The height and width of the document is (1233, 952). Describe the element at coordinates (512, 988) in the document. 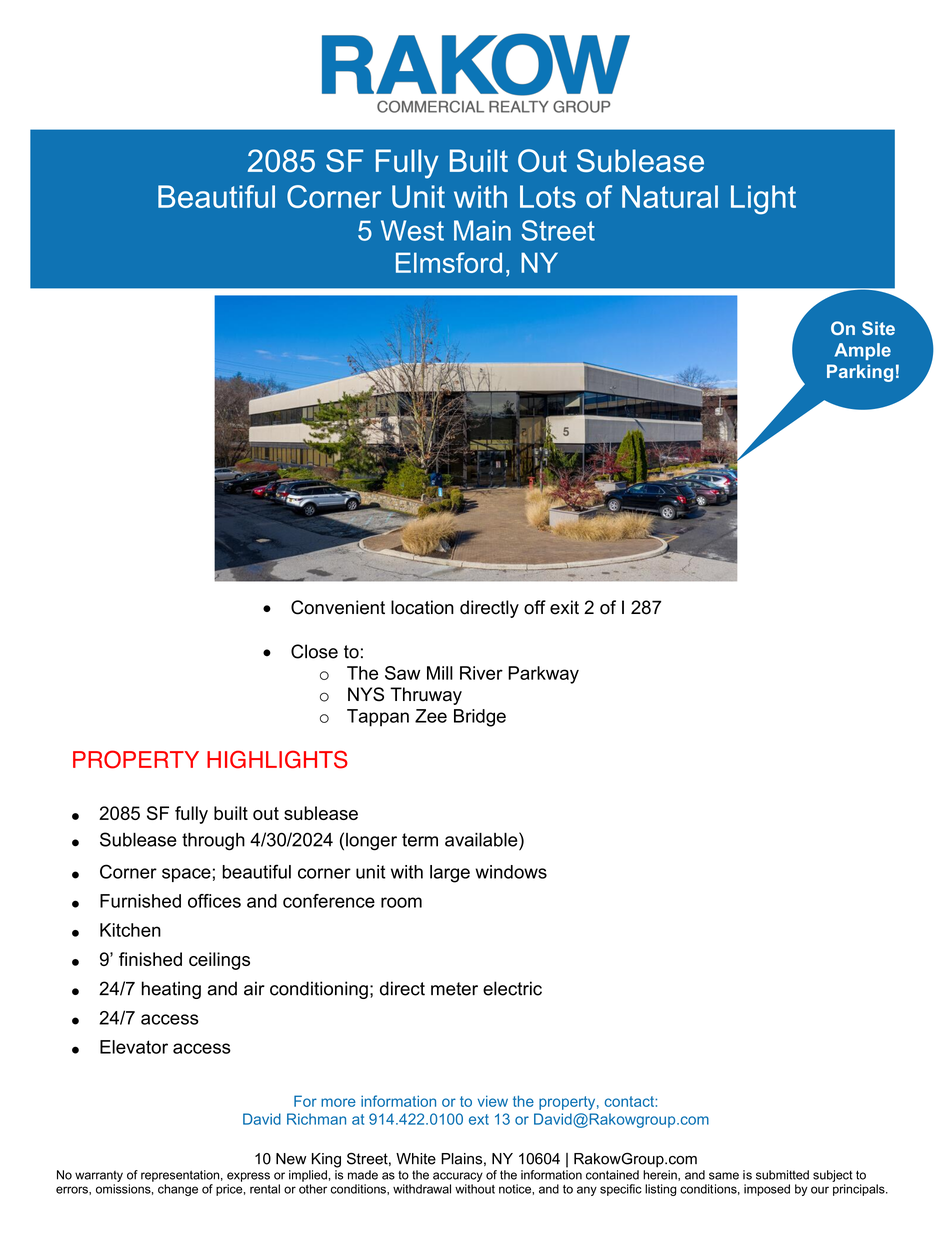

I see `electric` at that location.
